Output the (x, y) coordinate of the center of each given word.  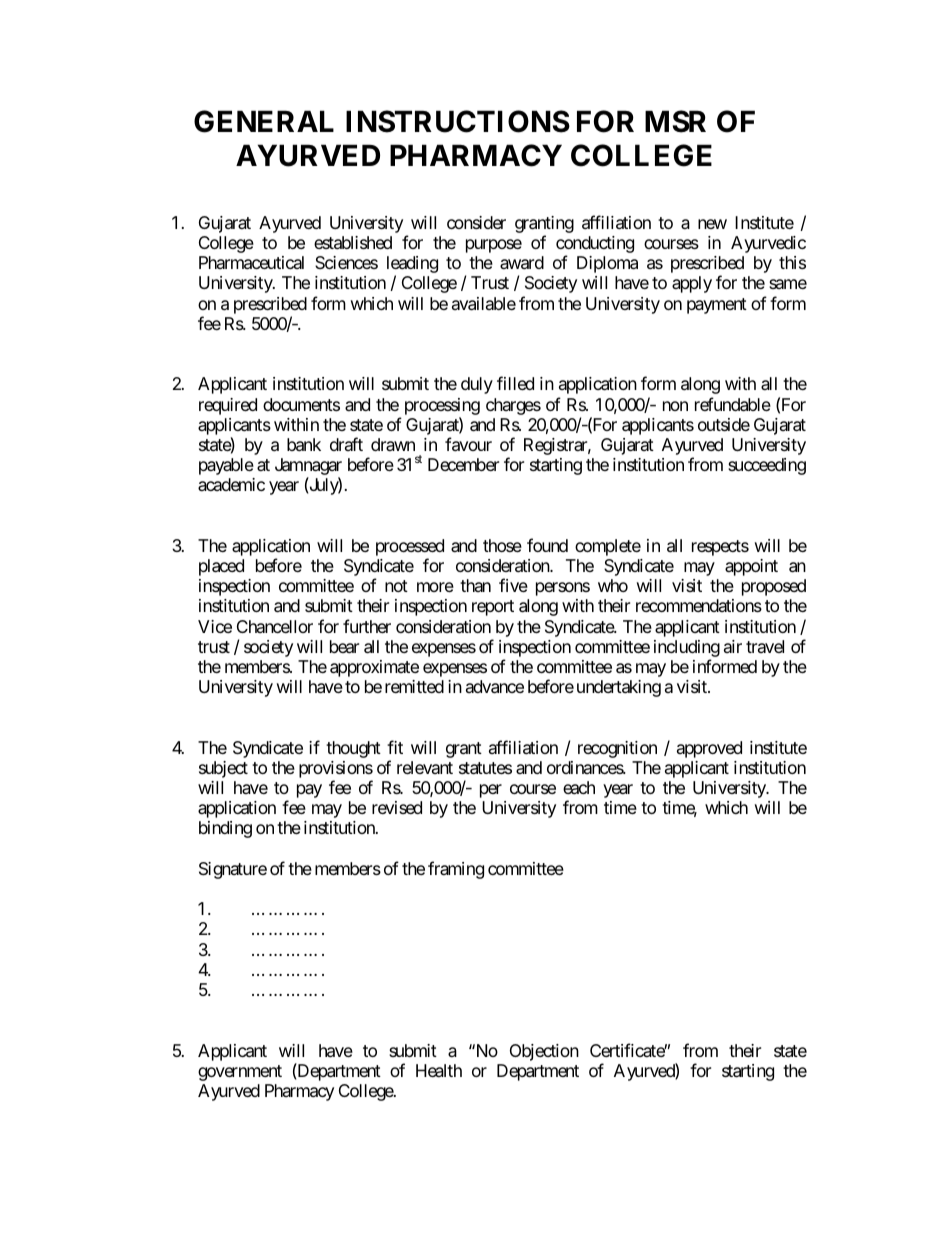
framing (456, 870)
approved (709, 749)
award (522, 263)
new (712, 224)
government (240, 1073)
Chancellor (275, 626)
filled (515, 383)
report (493, 608)
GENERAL (264, 121)
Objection (544, 1052)
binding (225, 829)
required (228, 406)
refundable (733, 404)
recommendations (699, 605)
